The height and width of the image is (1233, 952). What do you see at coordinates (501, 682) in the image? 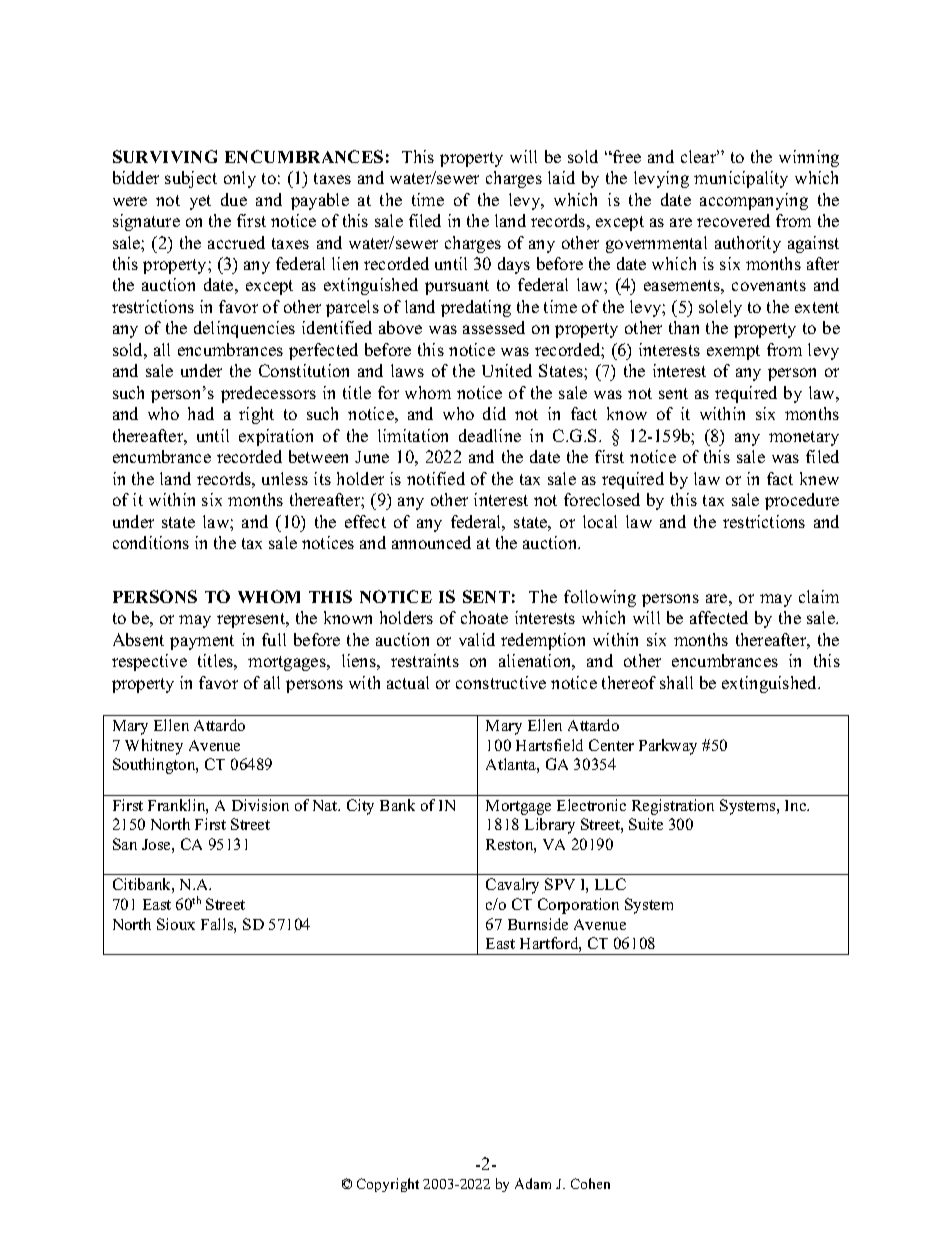
I see `constructive` at bounding box center [501, 682].
